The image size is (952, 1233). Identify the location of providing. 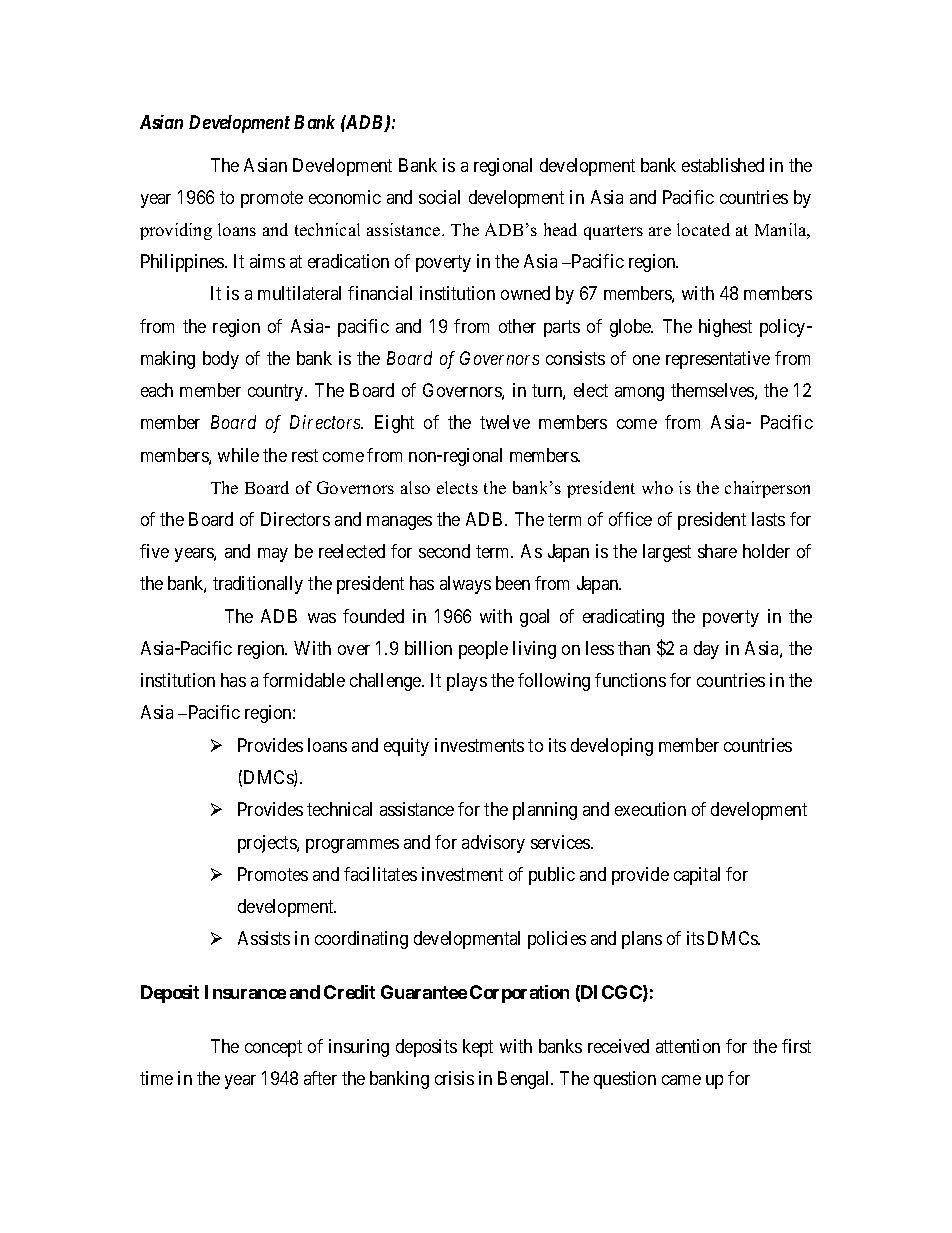
(176, 231).
